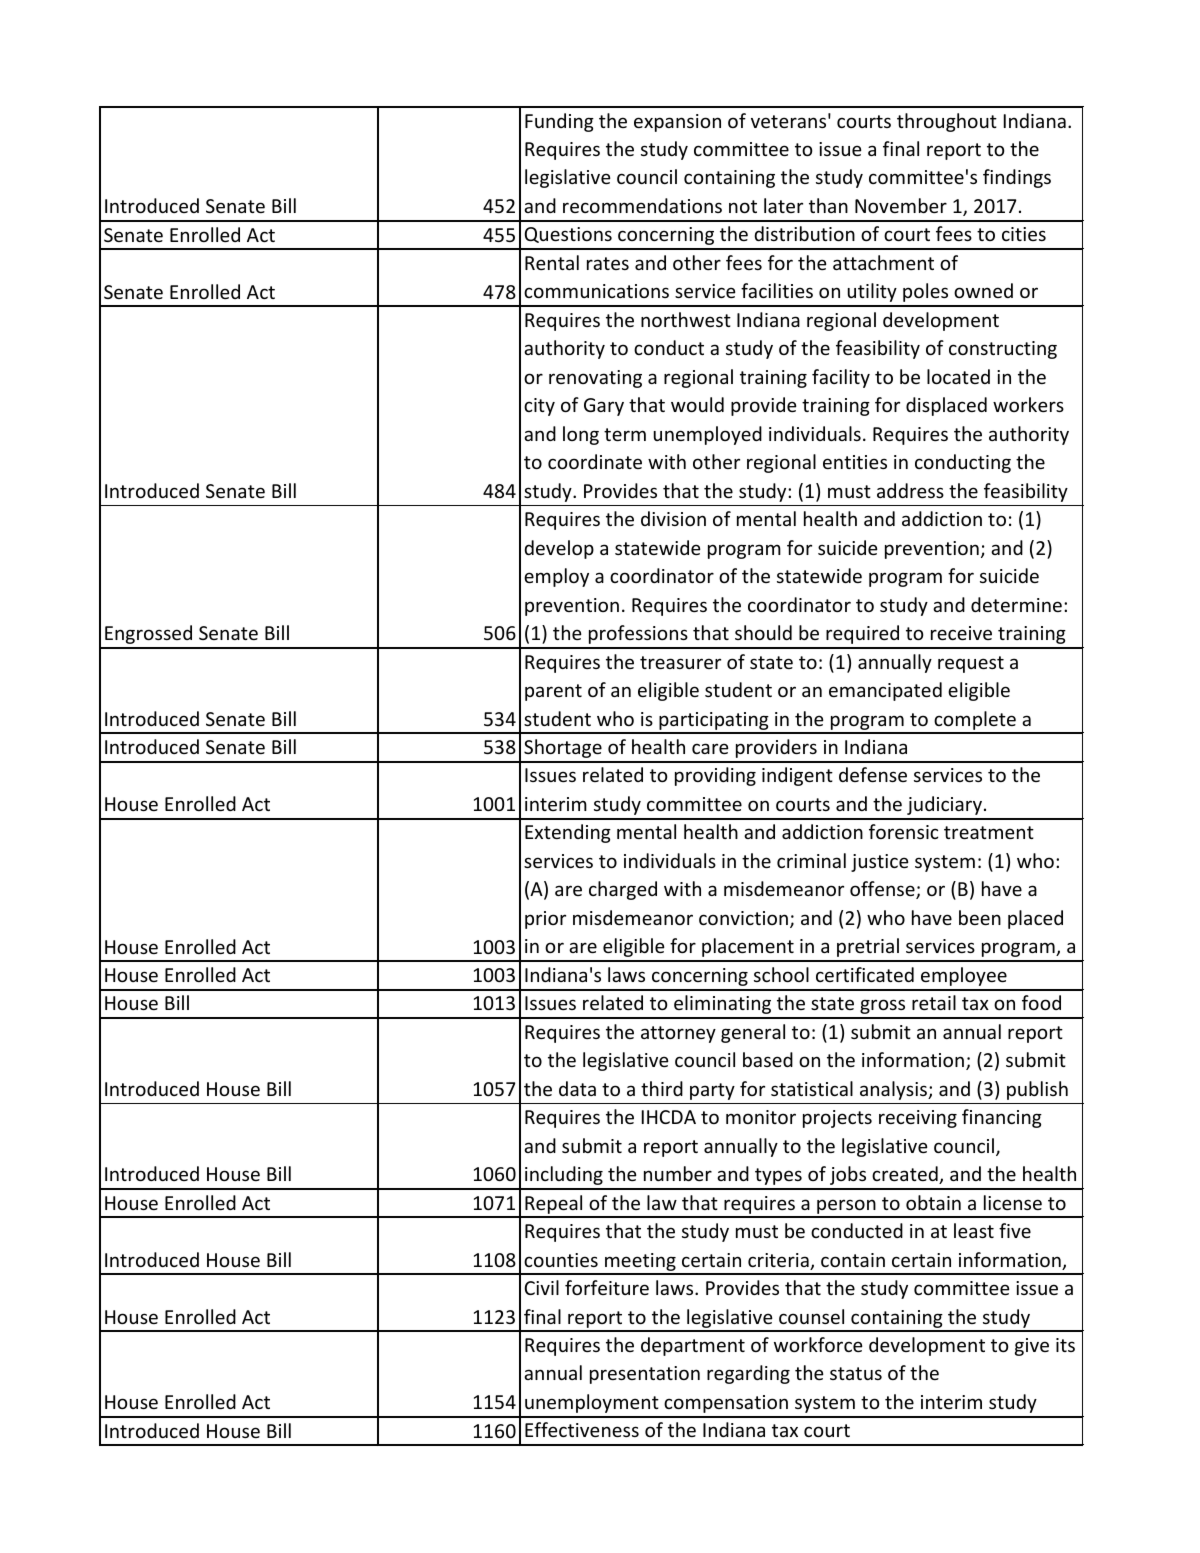 The width and height of the document is (1200, 1553). I want to click on findings, so click(1017, 178).
